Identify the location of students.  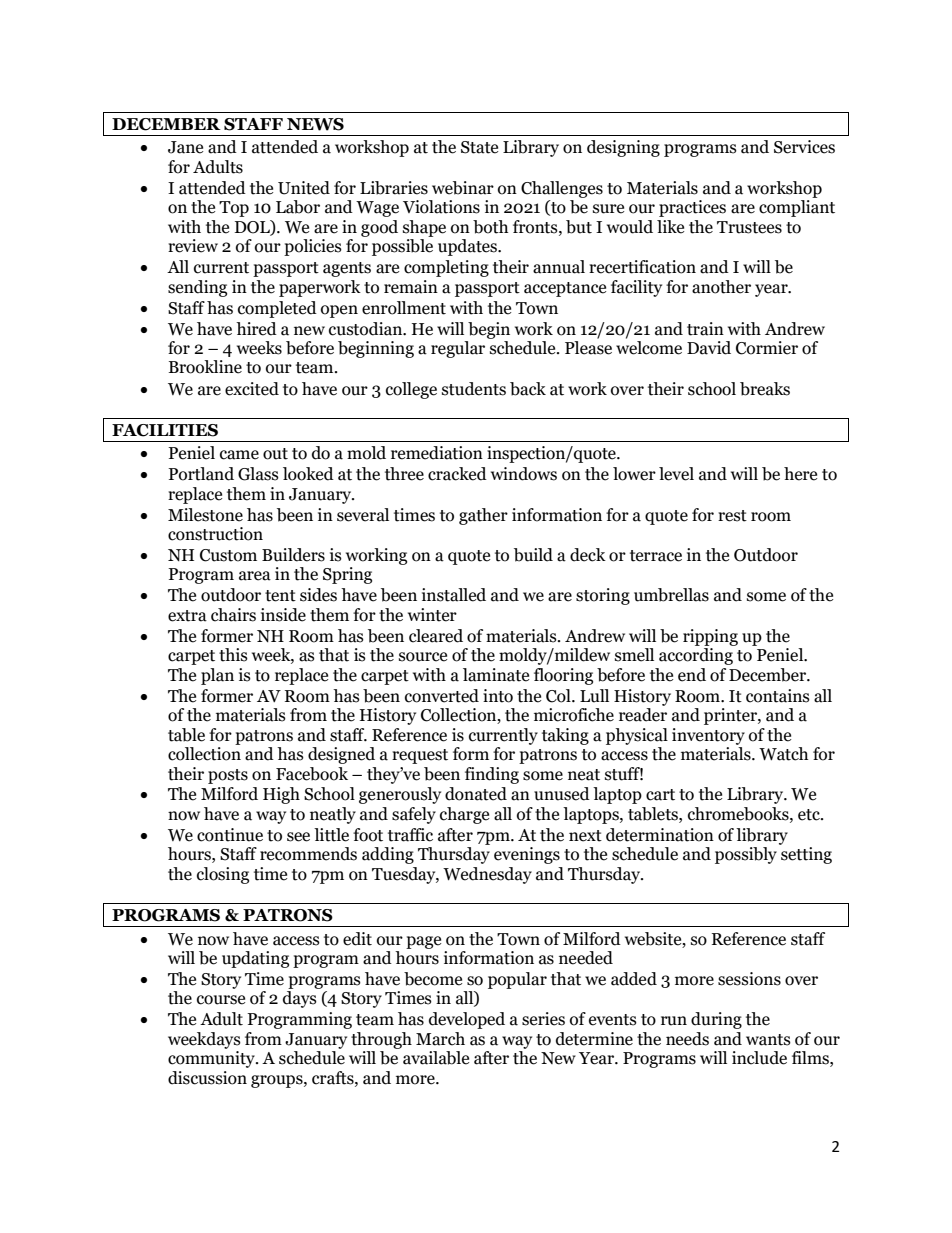
(474, 389).
